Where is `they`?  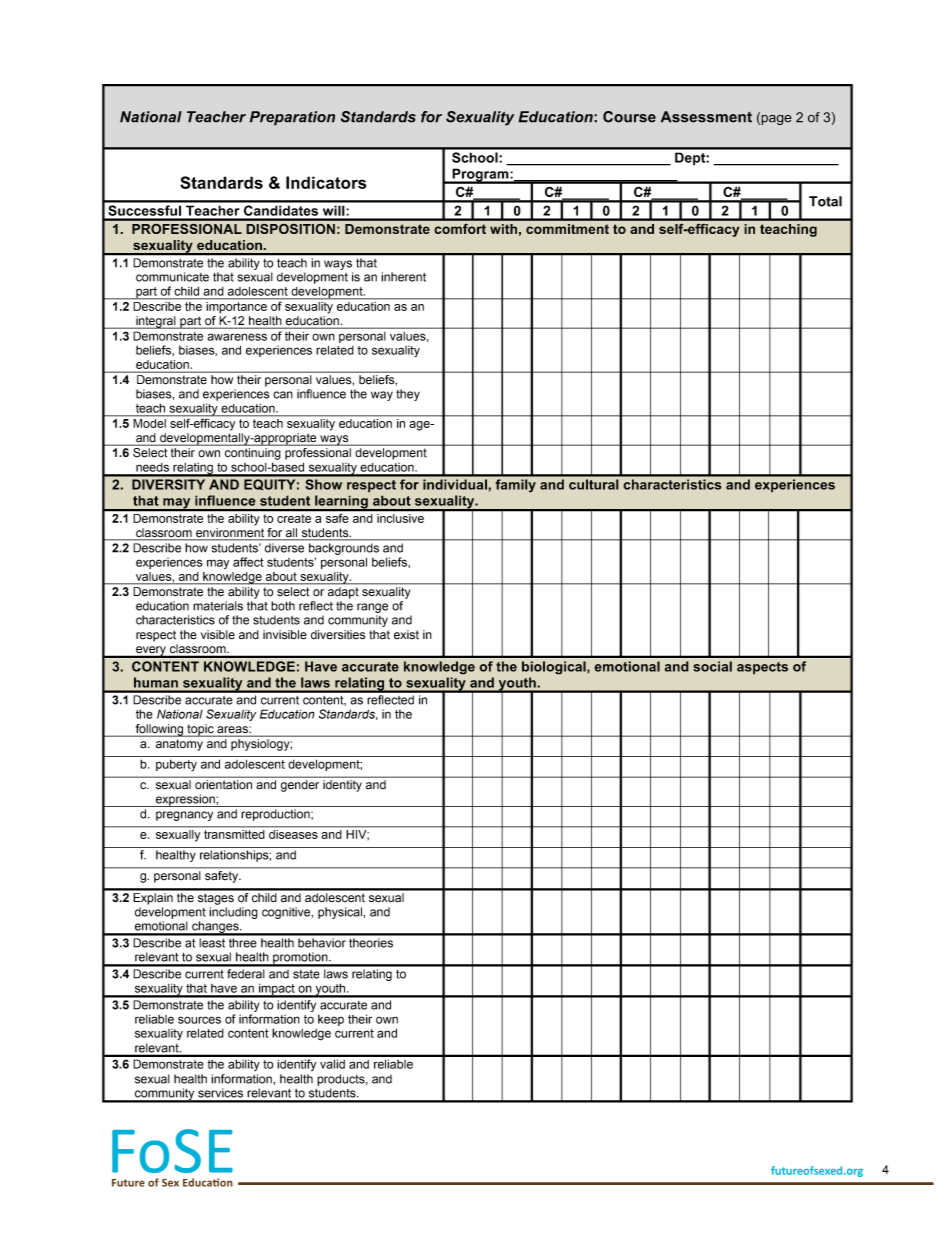 they is located at coordinates (408, 395).
